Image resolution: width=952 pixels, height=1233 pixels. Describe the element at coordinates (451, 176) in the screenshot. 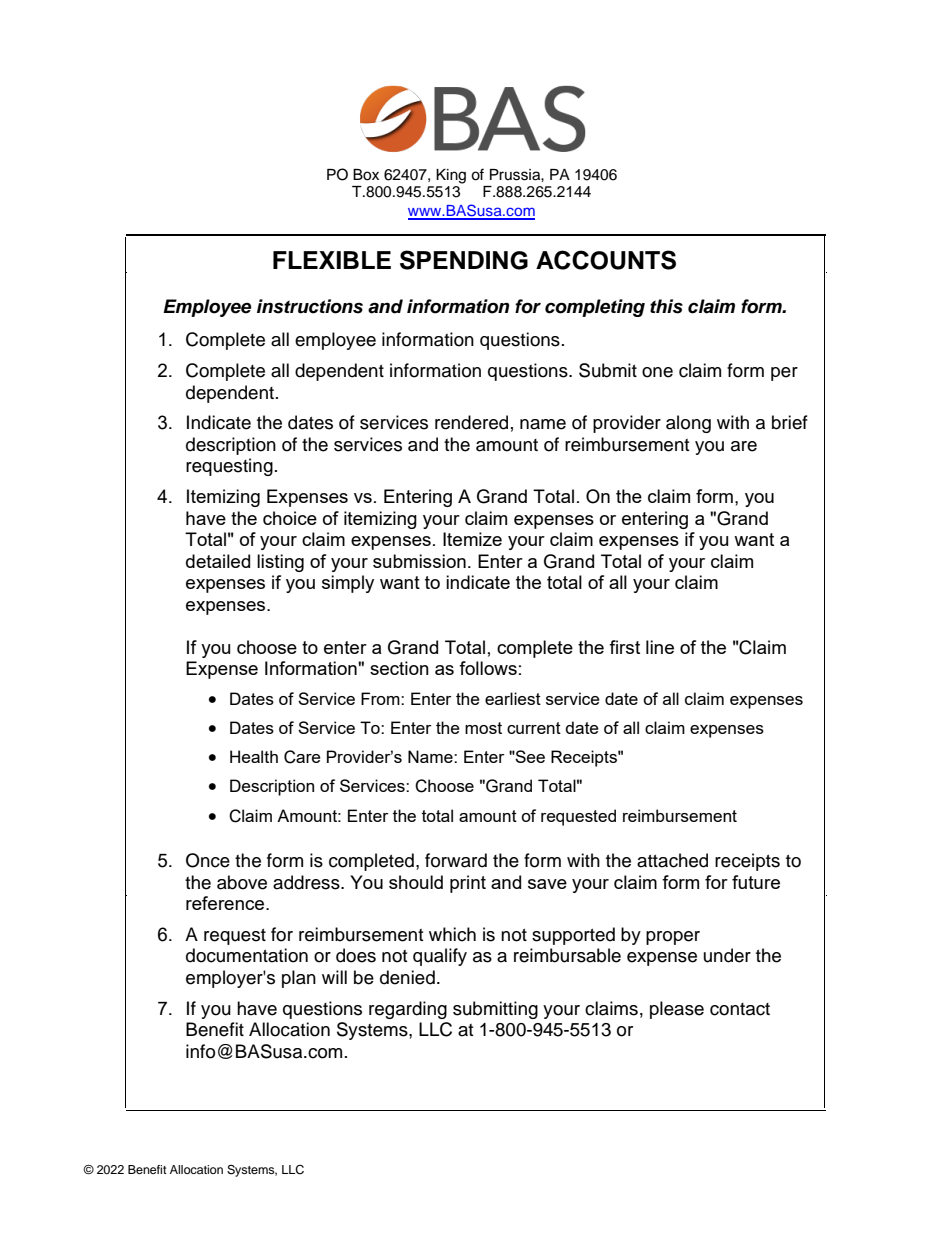

I see `King` at that location.
